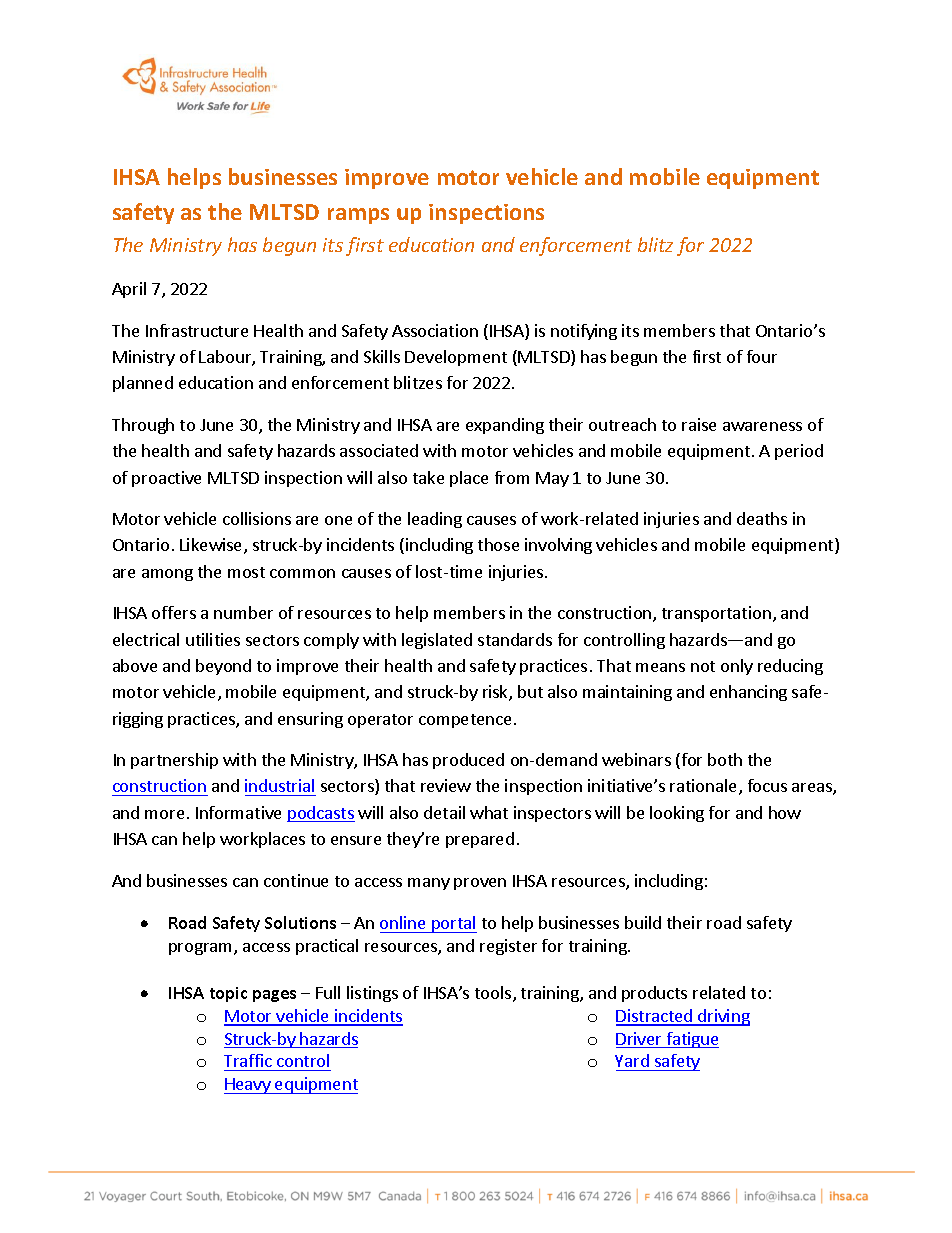 The image size is (952, 1233). Describe the element at coordinates (238, 812) in the screenshot. I see `Informative` at that location.
